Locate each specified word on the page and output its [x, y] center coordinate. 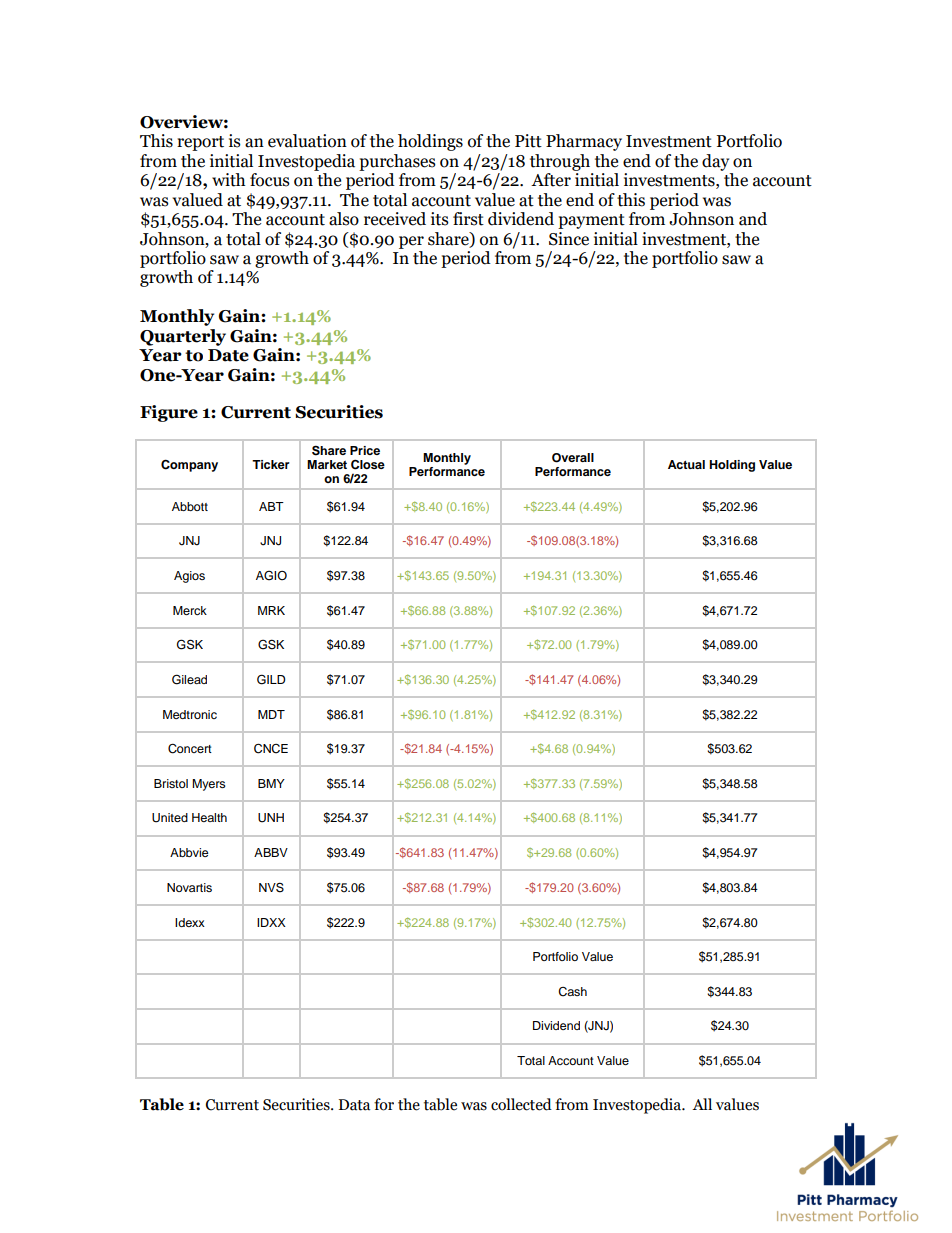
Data [354, 1105]
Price [365, 450]
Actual [686, 464]
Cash [572, 992]
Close [368, 464]
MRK [271, 610]
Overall [573, 458]
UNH [271, 818]
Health [209, 817]
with [228, 180]
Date [228, 355]
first [468, 219]
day [715, 162]
